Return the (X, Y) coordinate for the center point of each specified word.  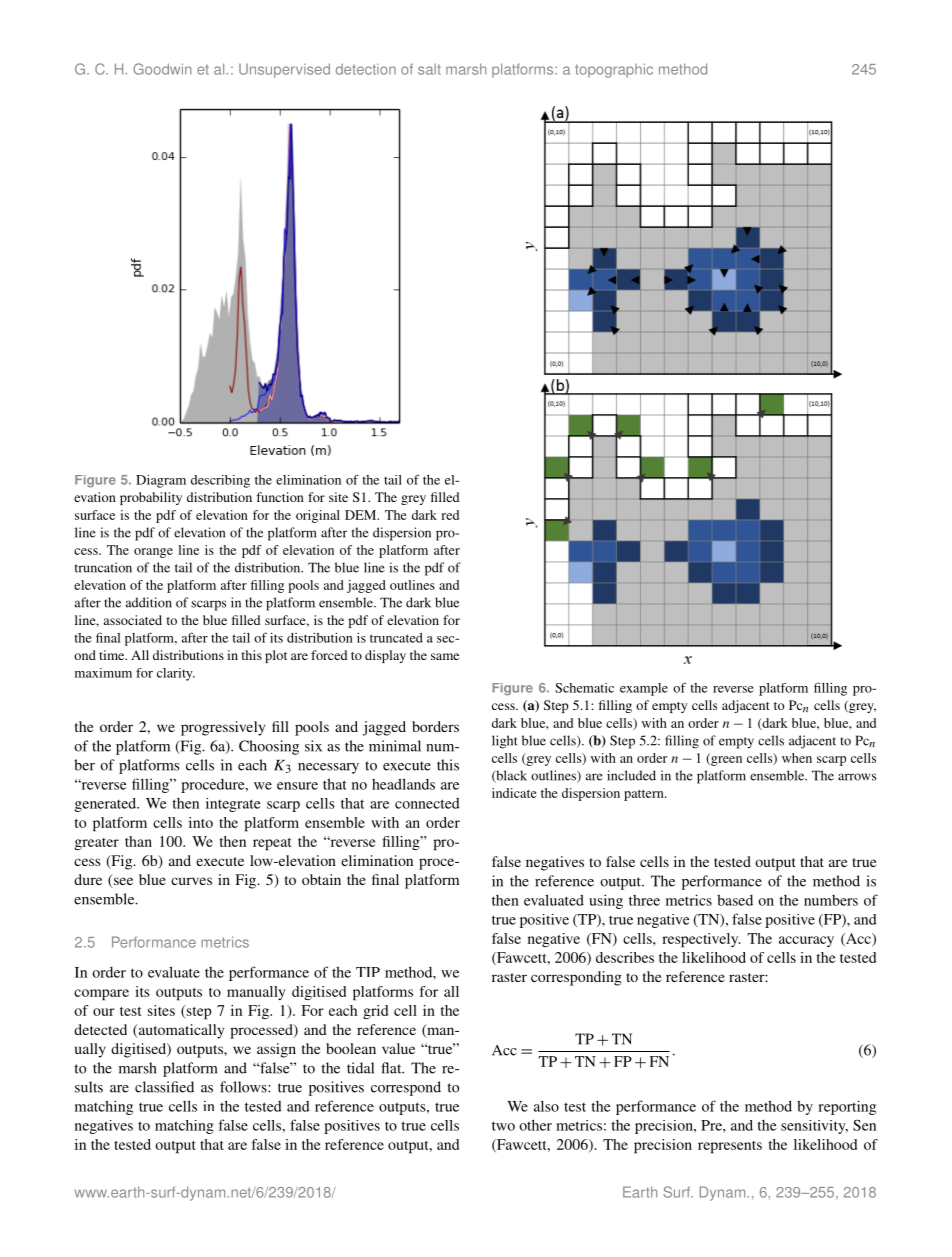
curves (191, 881)
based (735, 900)
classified (164, 1087)
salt (429, 69)
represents (730, 1147)
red (450, 515)
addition (149, 602)
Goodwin (162, 69)
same (445, 656)
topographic (614, 70)
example (644, 689)
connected (427, 803)
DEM (362, 515)
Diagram (161, 481)
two (503, 1126)
